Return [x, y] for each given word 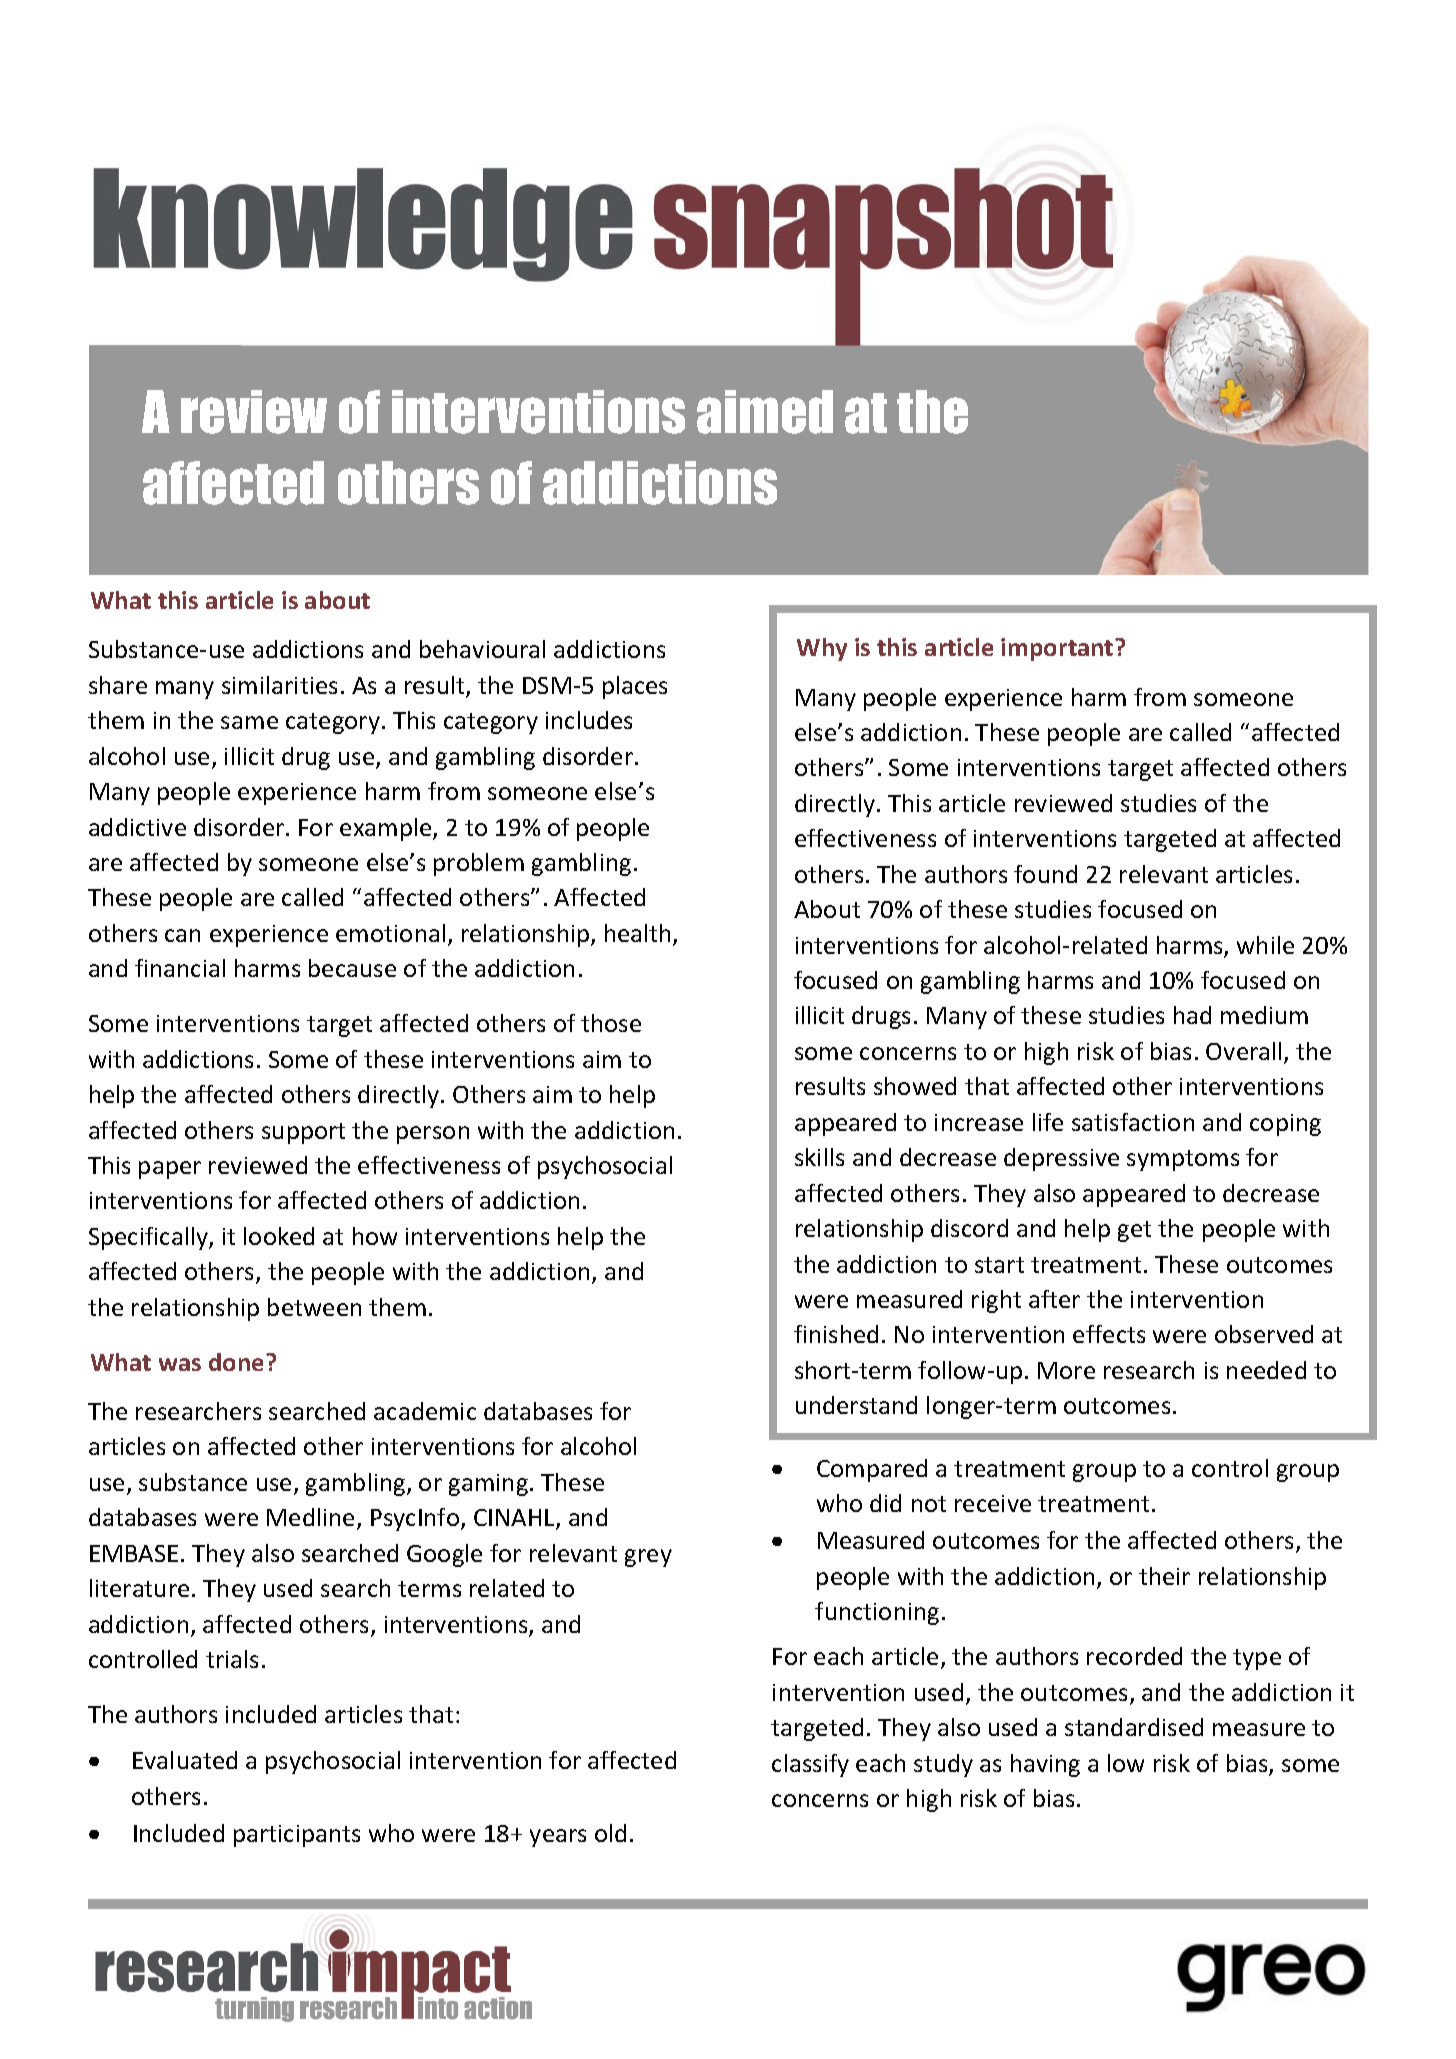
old [610, 1833]
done [236, 1362]
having [1045, 1765]
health [637, 933]
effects [1109, 1334]
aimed [765, 412]
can [182, 935]
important [1058, 649]
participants [297, 1836]
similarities [279, 685]
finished [836, 1334]
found [1045, 874]
